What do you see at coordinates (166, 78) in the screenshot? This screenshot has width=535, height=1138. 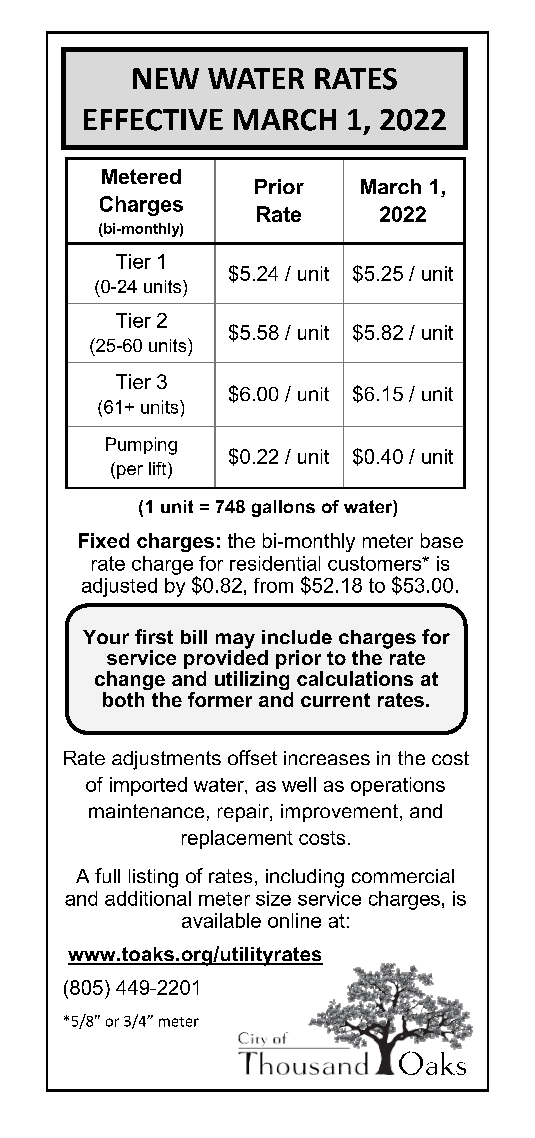 I see `NEW` at bounding box center [166, 78].
